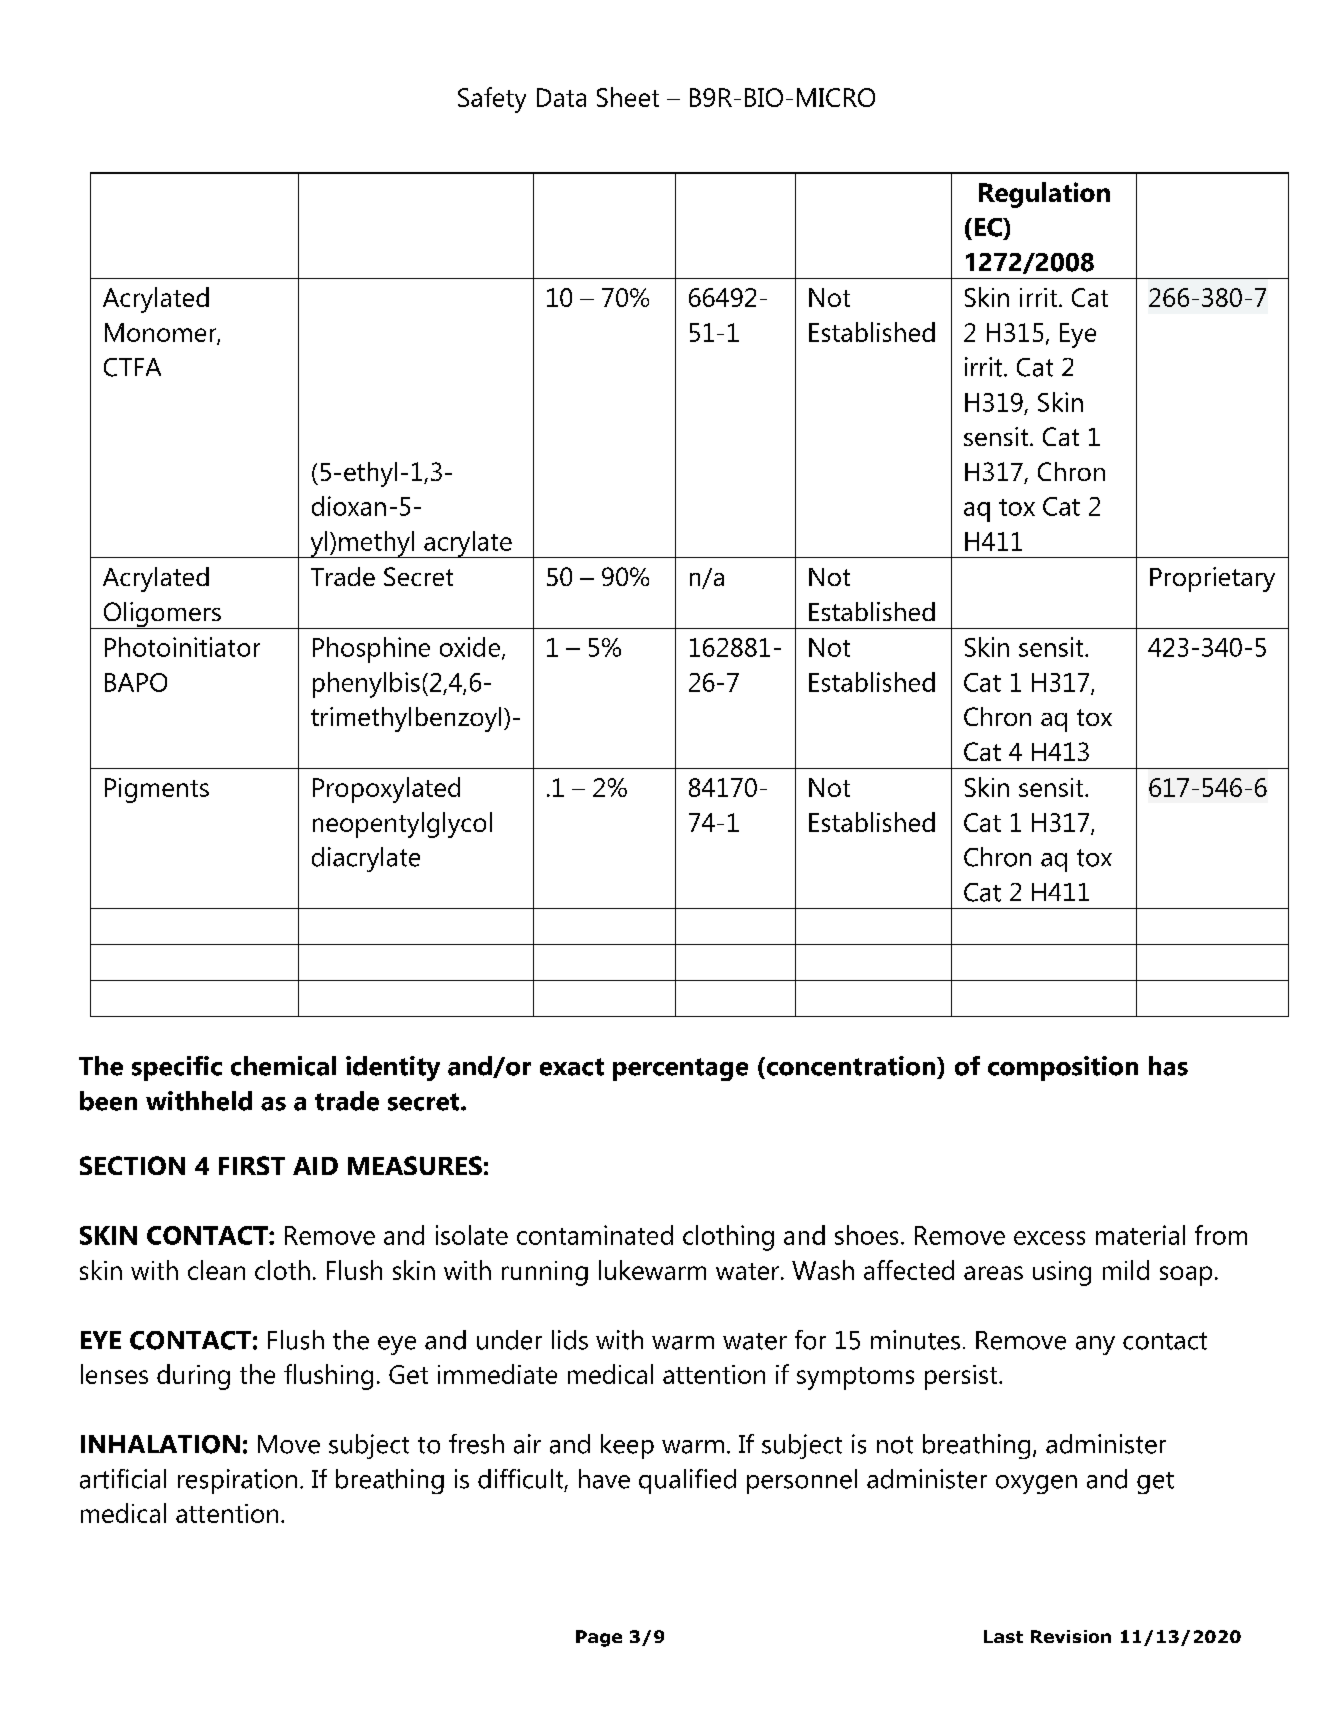  Describe the element at coordinates (492, 100) in the page. I see `Safety` at that location.
